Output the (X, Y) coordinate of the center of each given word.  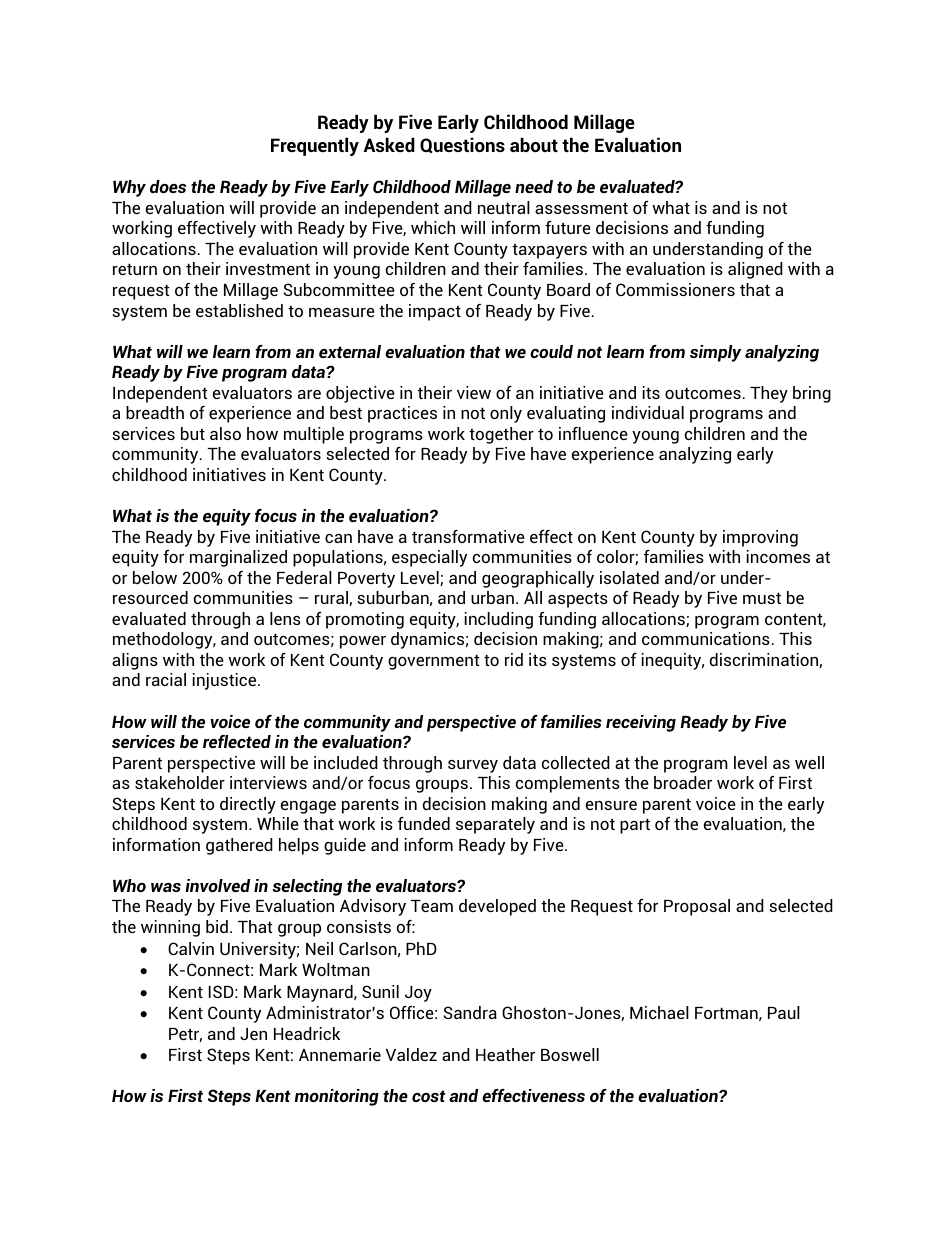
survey (473, 766)
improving (760, 538)
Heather (505, 1054)
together (501, 435)
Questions (462, 145)
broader (683, 782)
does (168, 186)
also (225, 433)
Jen (253, 1034)
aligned (755, 270)
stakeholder (180, 782)
